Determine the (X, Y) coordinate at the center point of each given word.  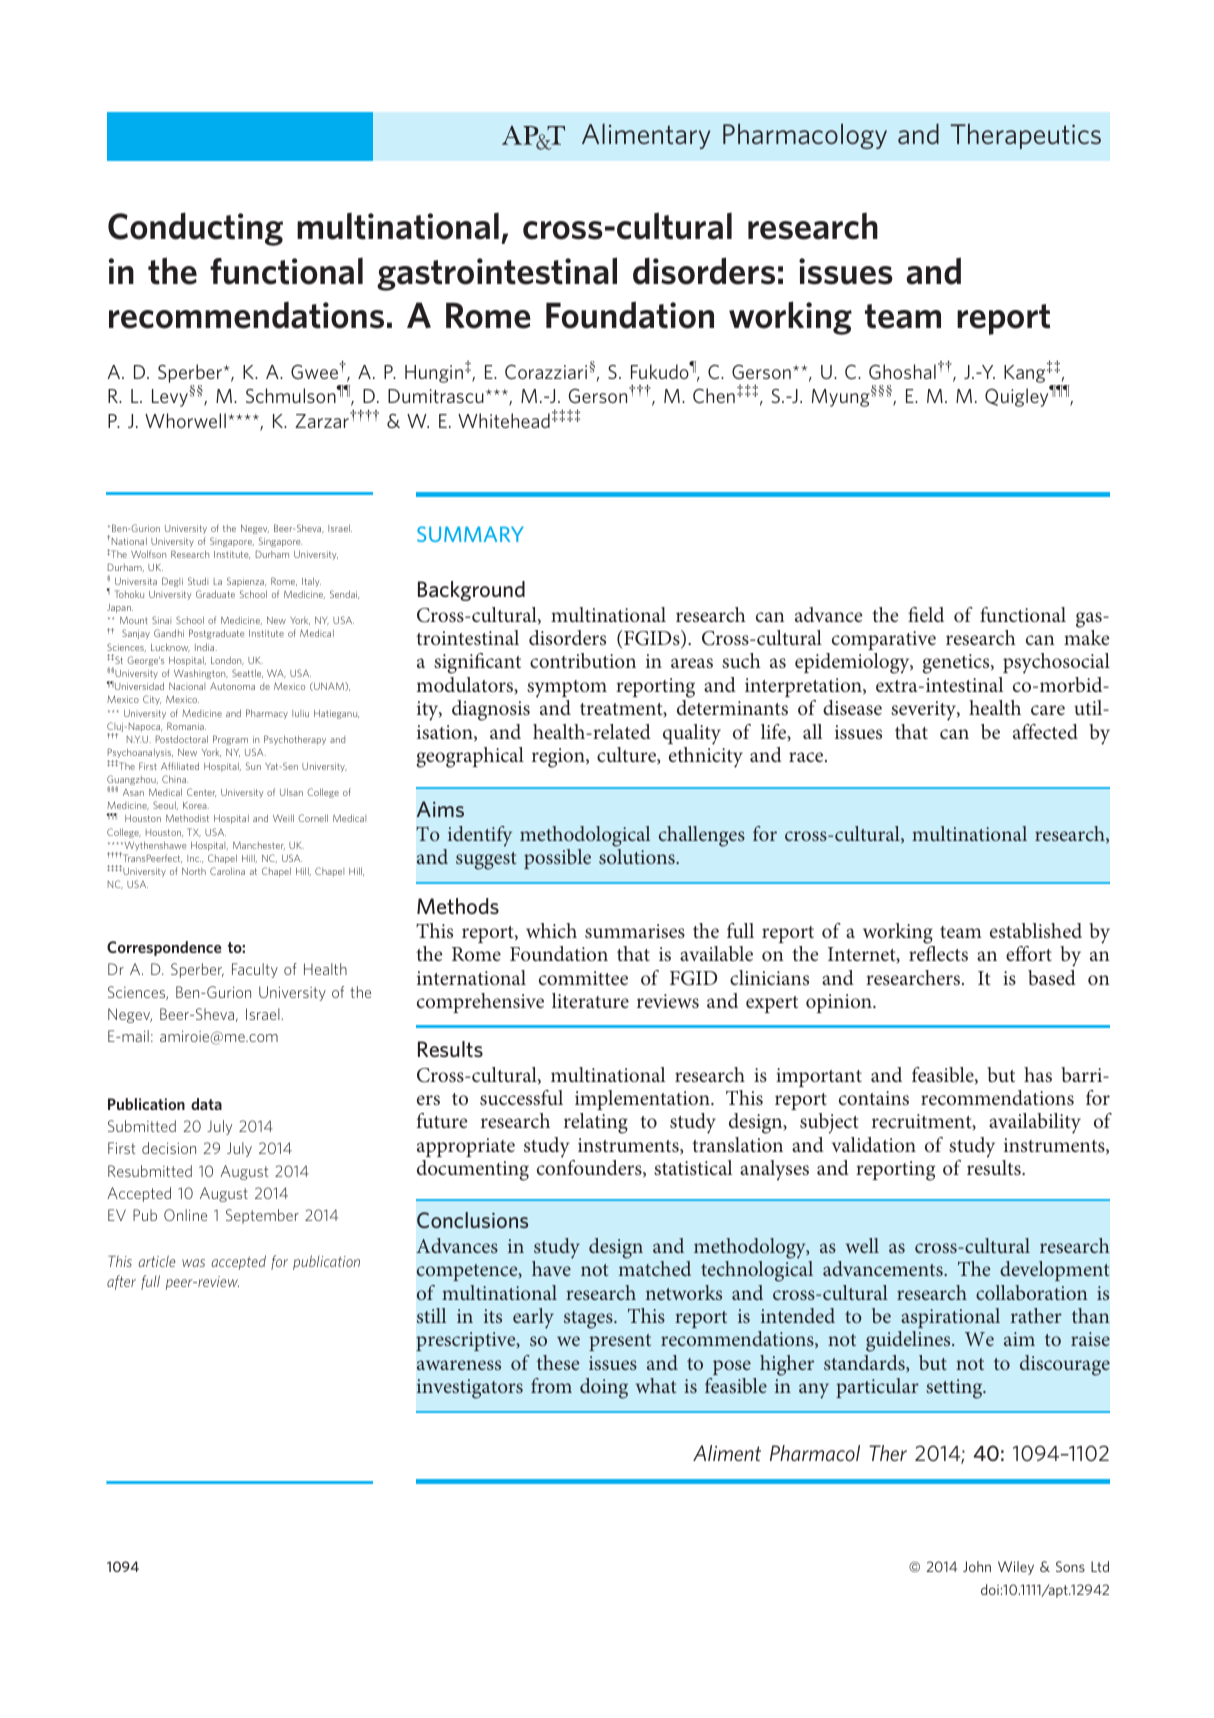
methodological (585, 836)
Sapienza (246, 582)
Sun (253, 766)
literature (590, 1000)
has (1038, 1074)
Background (471, 591)
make (1087, 637)
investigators (470, 1389)
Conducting (195, 229)
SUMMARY (470, 534)
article (156, 1261)
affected (1045, 731)
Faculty (255, 970)
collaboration (1032, 1292)
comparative (884, 640)
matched (654, 1268)
